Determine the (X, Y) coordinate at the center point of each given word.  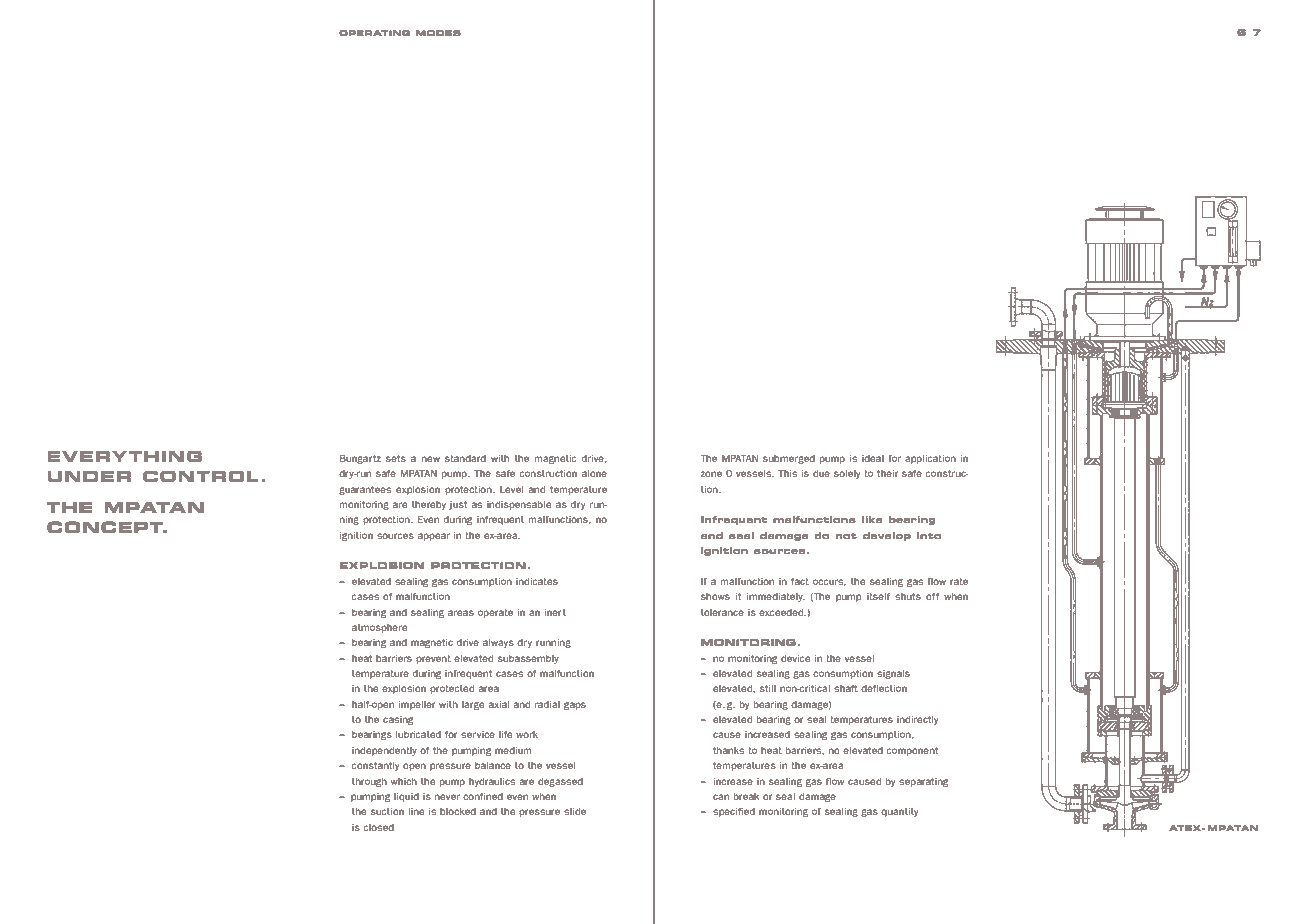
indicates (537, 581)
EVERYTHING (124, 456)
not (846, 536)
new (431, 459)
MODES (438, 33)
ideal (873, 458)
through (369, 782)
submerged (789, 459)
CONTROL (201, 476)
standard (465, 458)
